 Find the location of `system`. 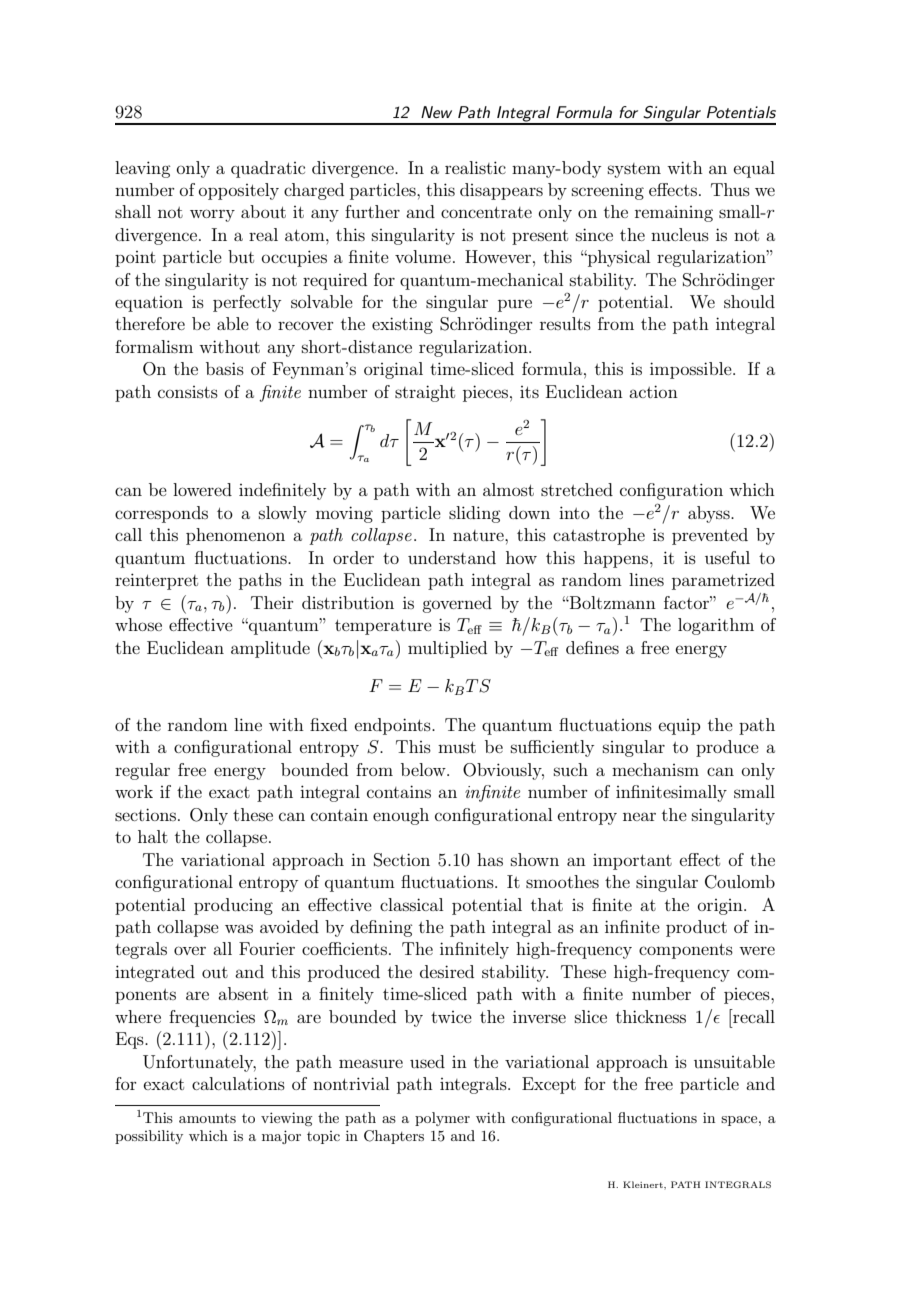

system is located at coordinates (634, 170).
